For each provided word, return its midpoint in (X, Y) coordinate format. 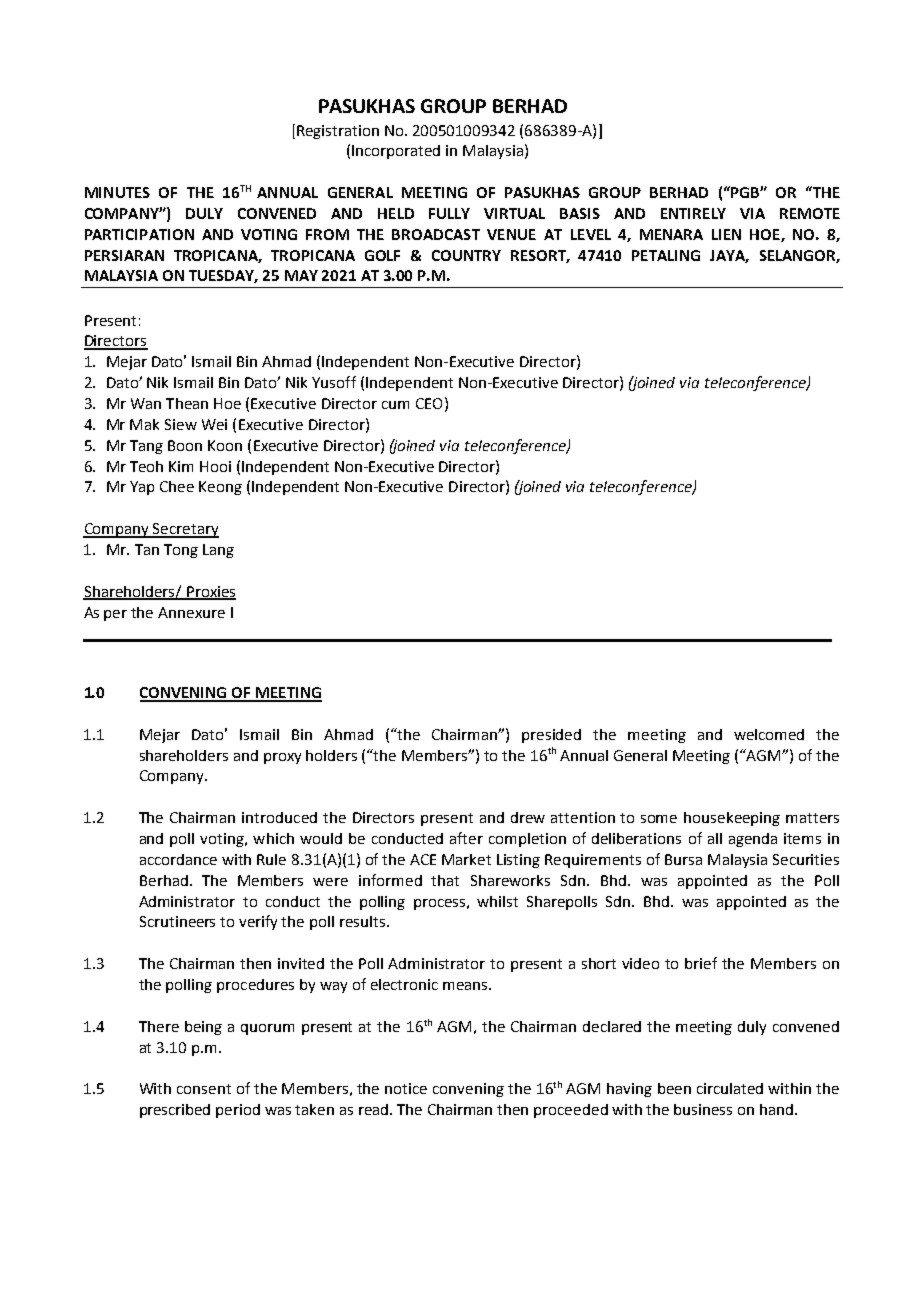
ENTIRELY (693, 213)
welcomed (769, 734)
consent (204, 1089)
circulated (730, 1088)
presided (551, 736)
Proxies (210, 592)
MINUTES (117, 192)
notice (406, 1088)
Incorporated (396, 152)
